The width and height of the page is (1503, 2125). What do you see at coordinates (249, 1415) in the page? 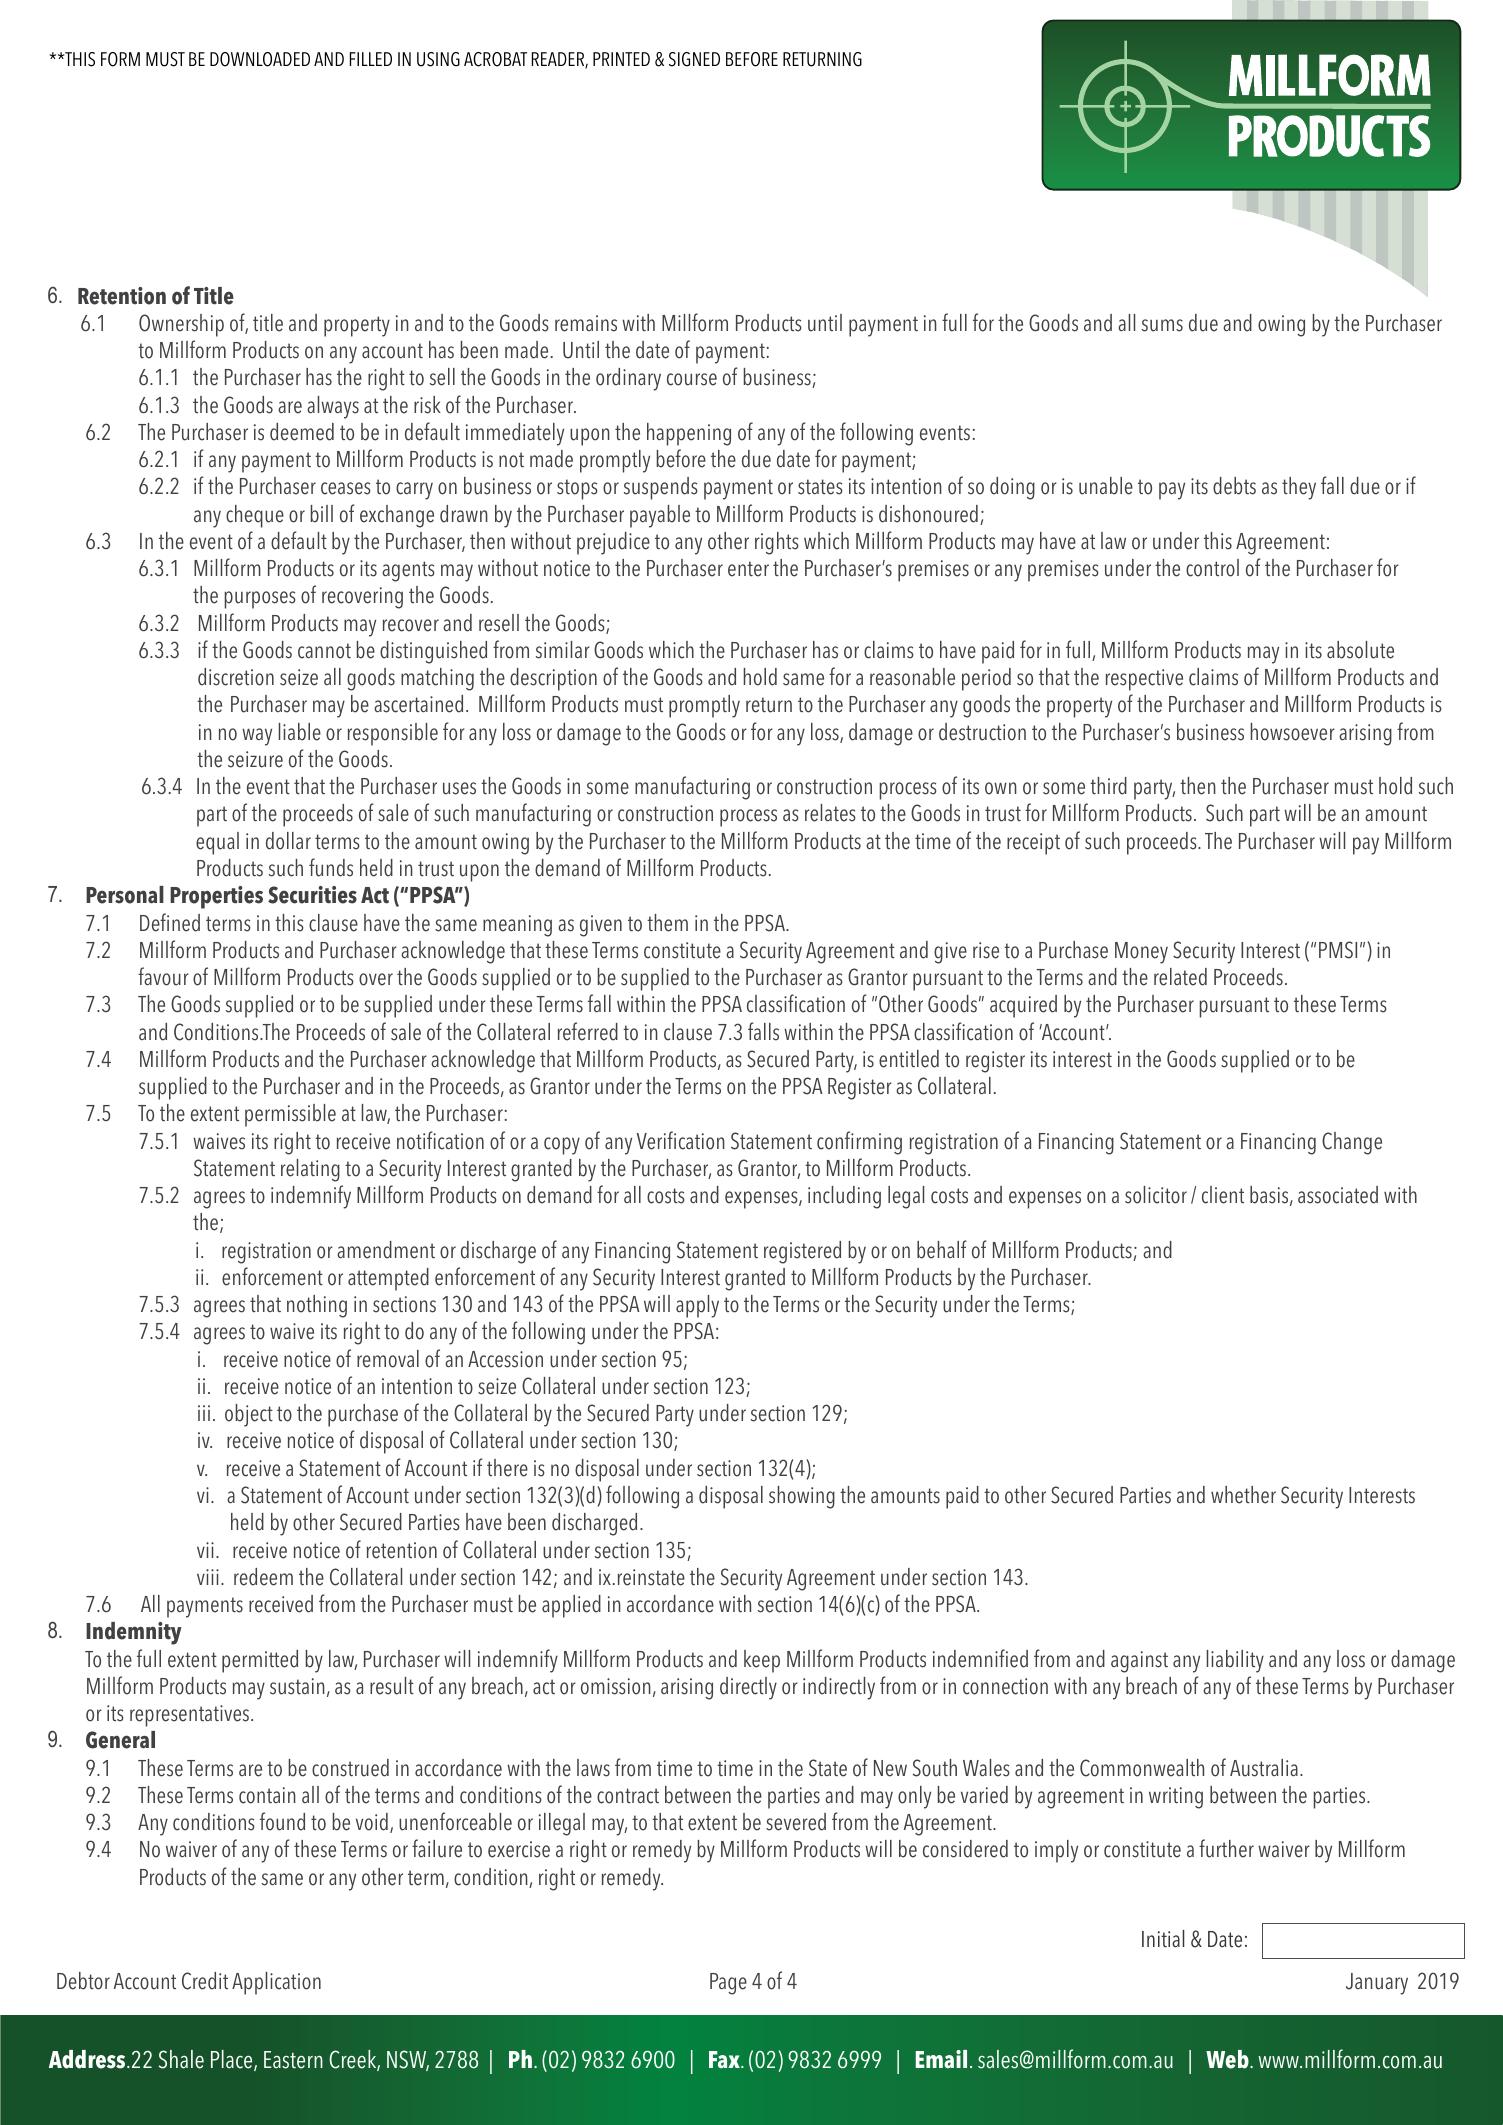
I see `object` at bounding box center [249, 1415].
